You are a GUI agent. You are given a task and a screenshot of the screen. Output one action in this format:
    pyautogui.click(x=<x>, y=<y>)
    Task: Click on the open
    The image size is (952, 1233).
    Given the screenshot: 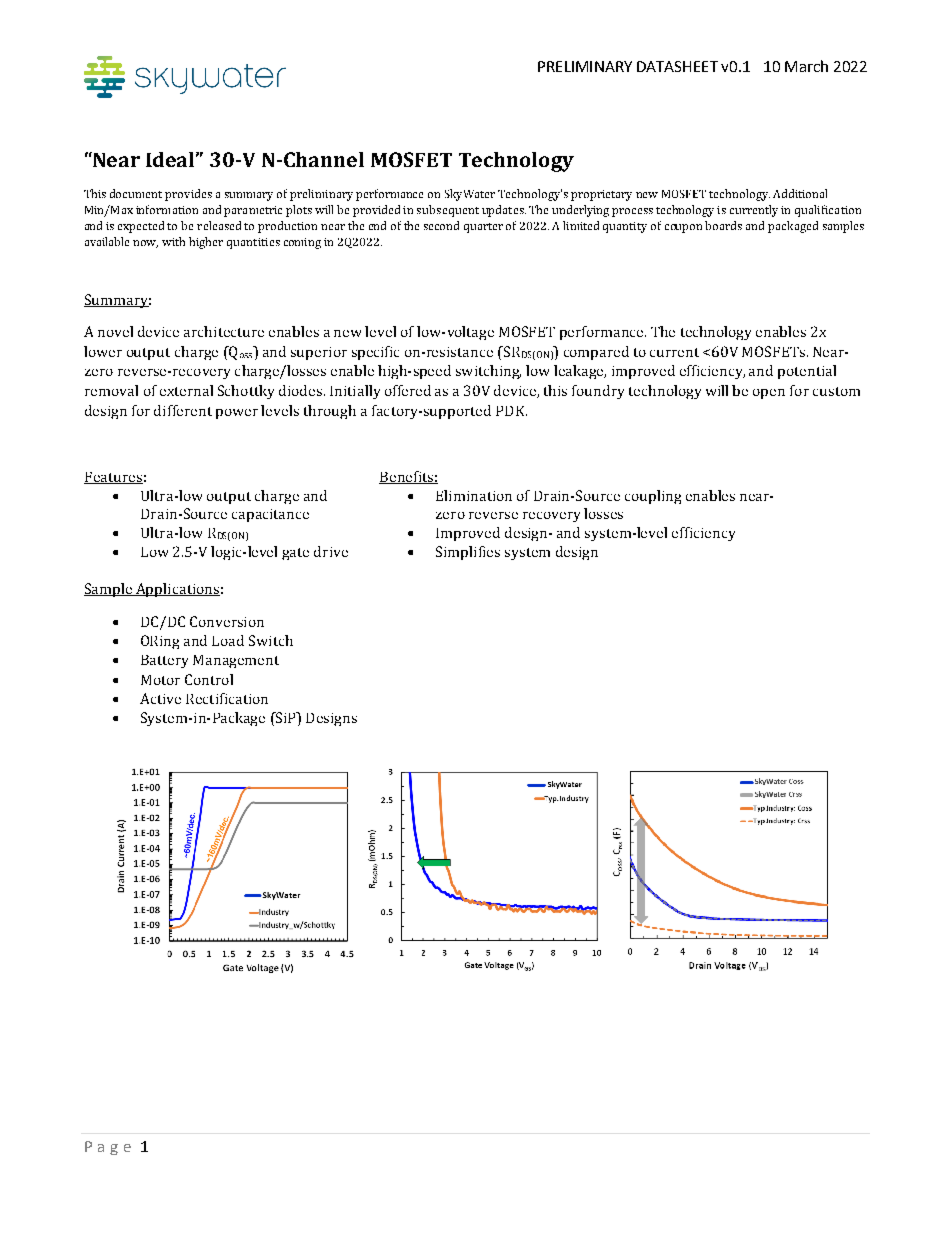 What is the action you would take?
    pyautogui.click(x=769, y=394)
